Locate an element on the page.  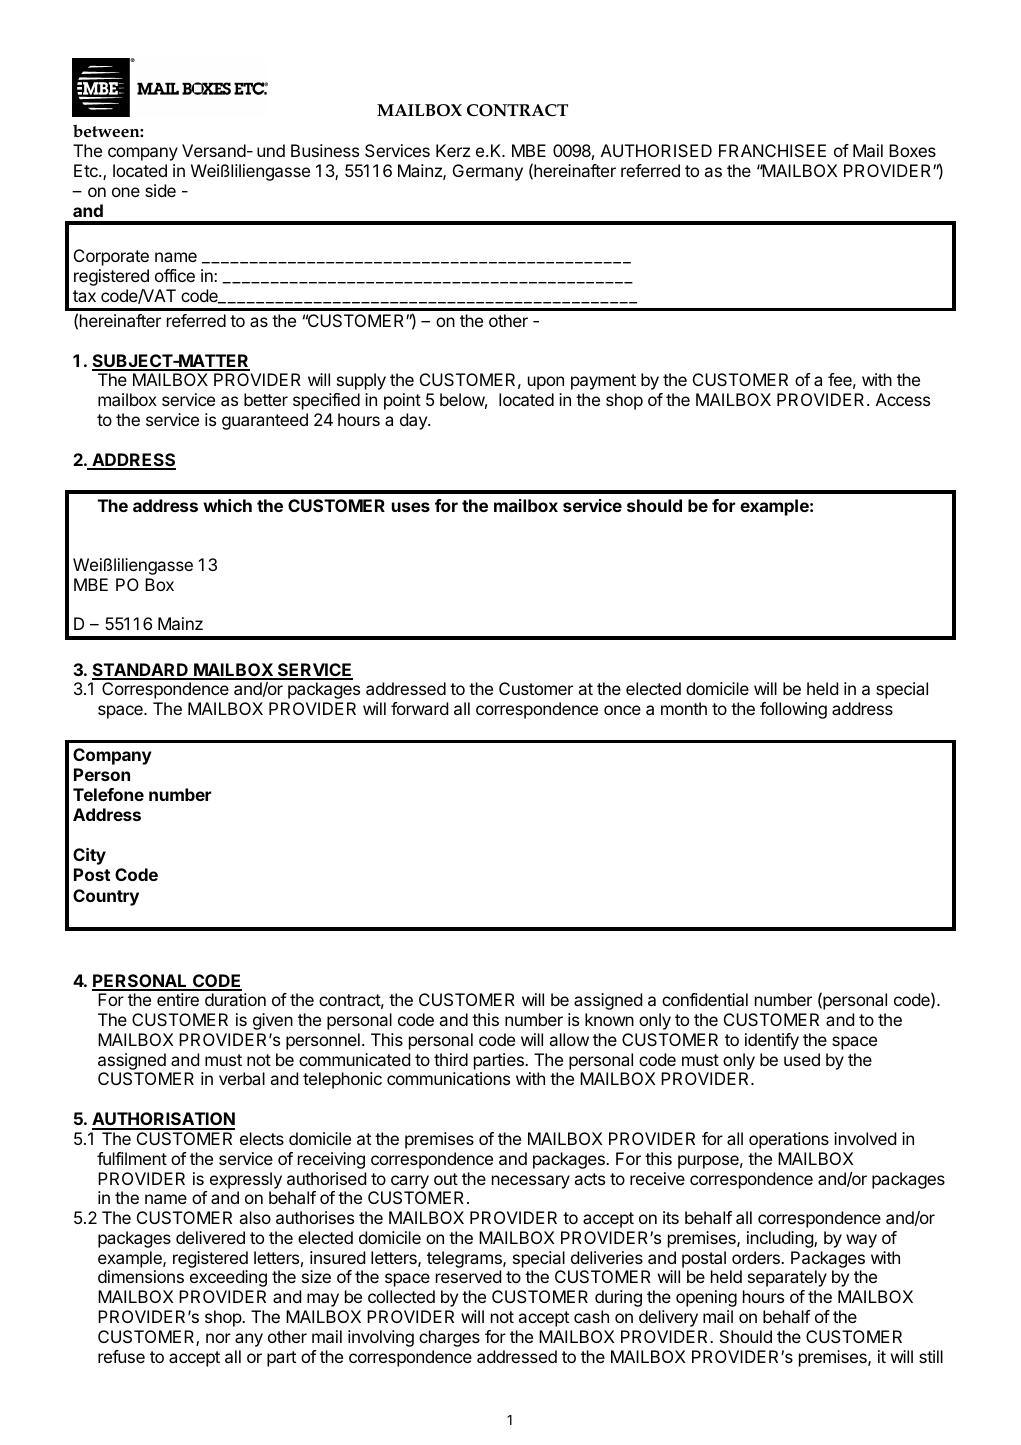
Telefone is located at coordinates (108, 794).
